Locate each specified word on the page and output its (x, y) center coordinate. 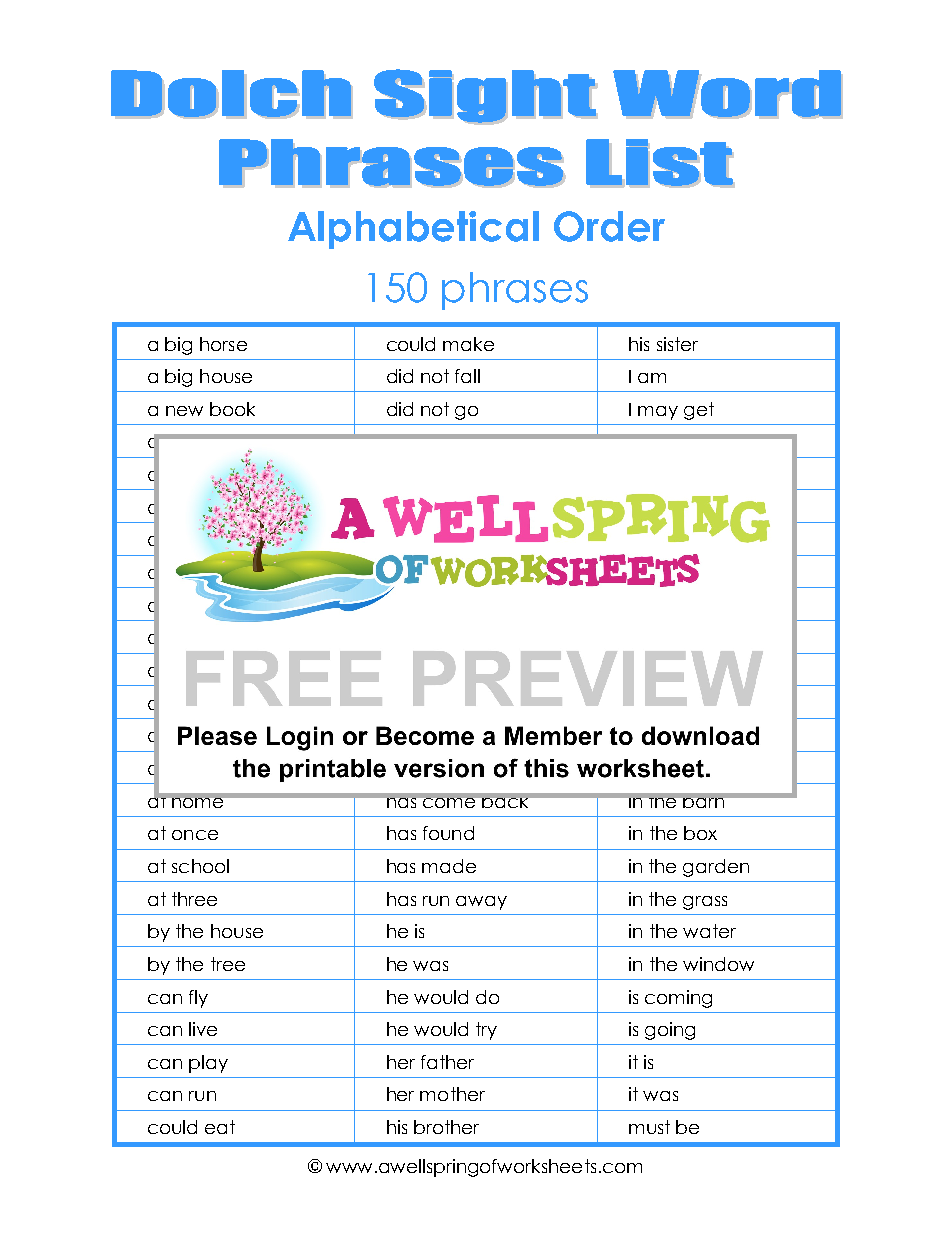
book (232, 409)
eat (220, 1127)
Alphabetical (413, 230)
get (699, 411)
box (700, 833)
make (468, 344)
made (449, 866)
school (200, 866)
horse (223, 344)
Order (609, 226)
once (195, 835)
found (448, 833)
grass (705, 903)
